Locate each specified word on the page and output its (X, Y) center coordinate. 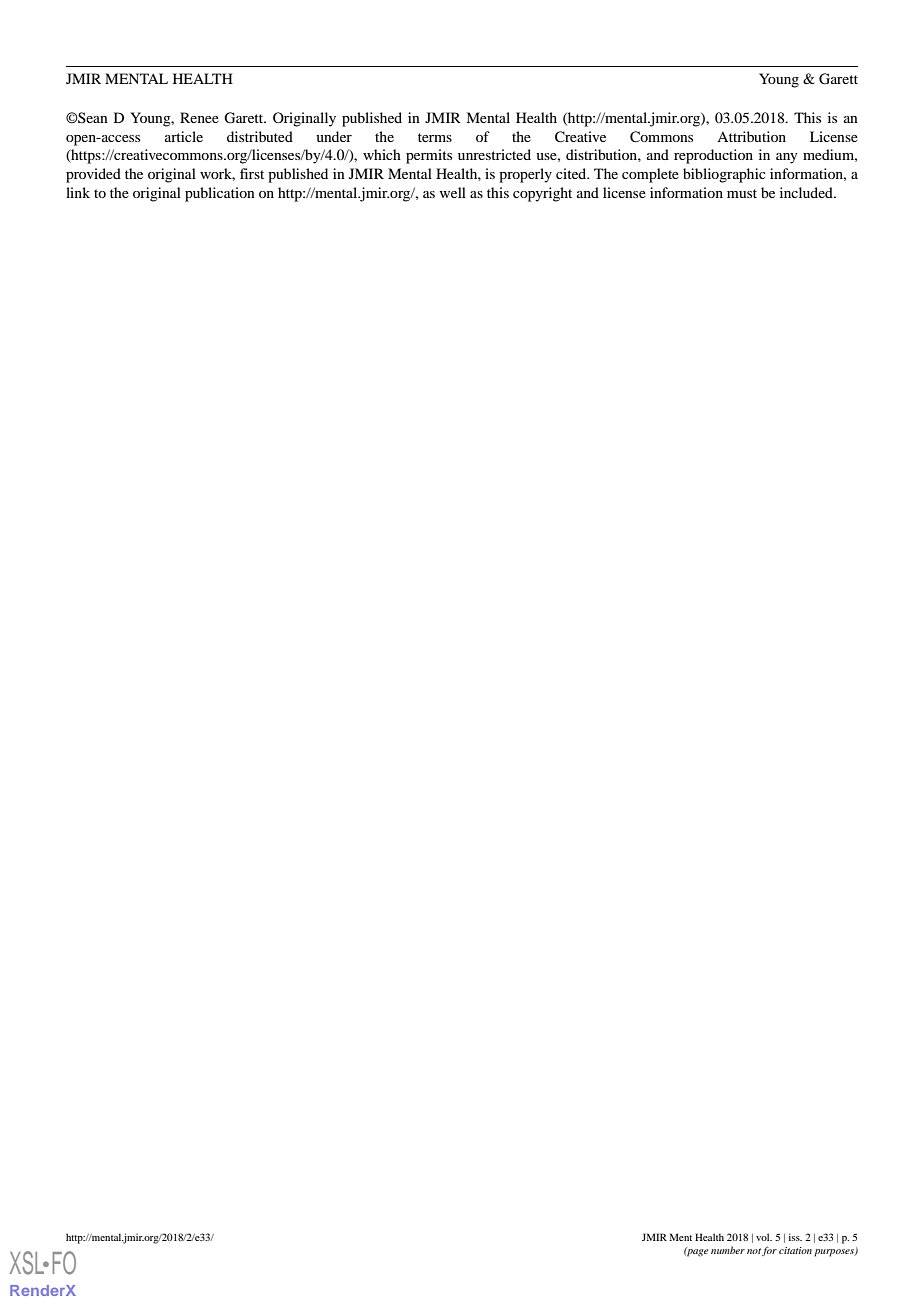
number (728, 1250)
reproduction (713, 156)
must (742, 193)
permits (429, 156)
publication (220, 194)
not (754, 1251)
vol (764, 1237)
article (184, 136)
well (453, 192)
